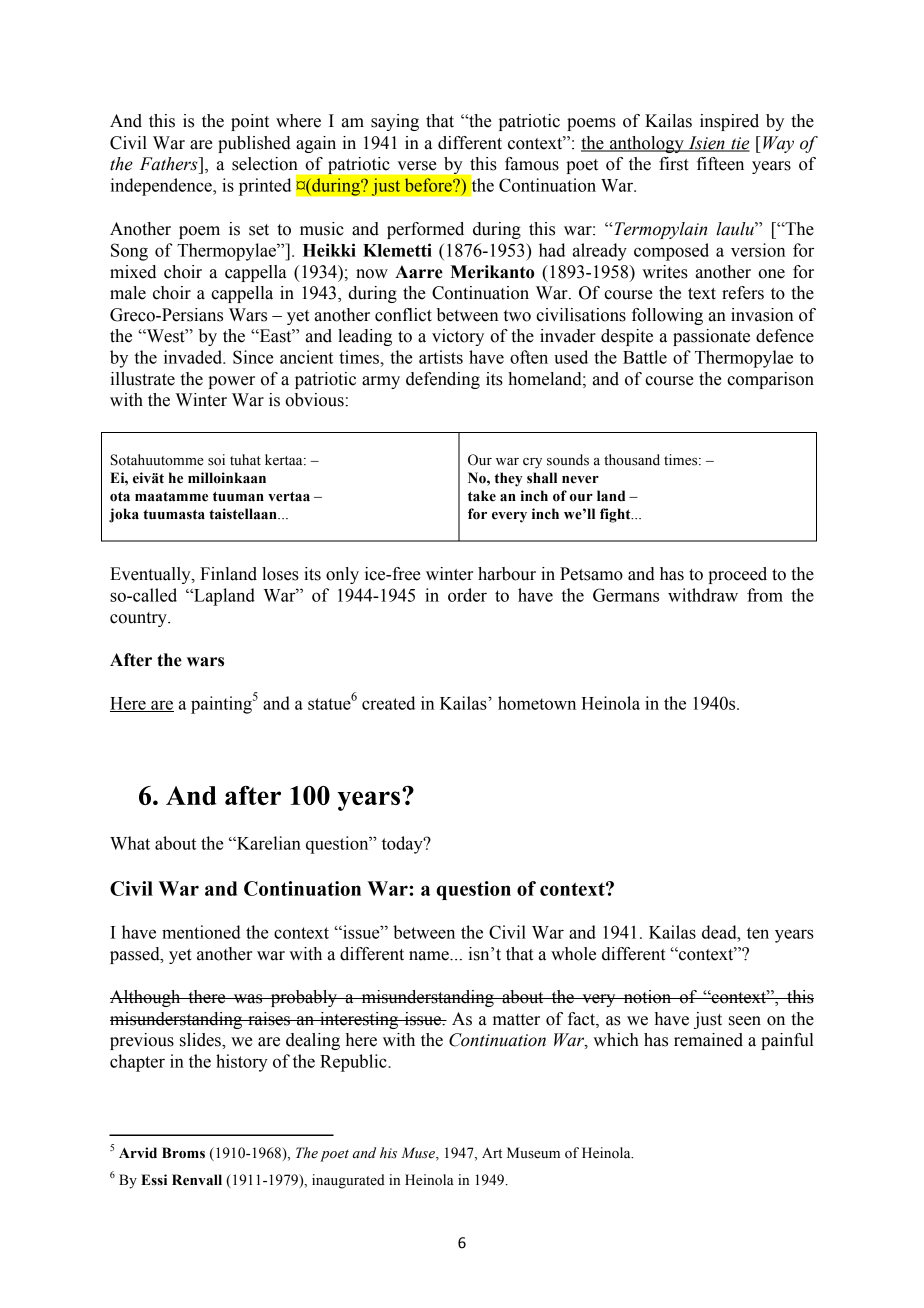  What do you see at coordinates (708, 1040) in the screenshot?
I see `remained` at bounding box center [708, 1040].
